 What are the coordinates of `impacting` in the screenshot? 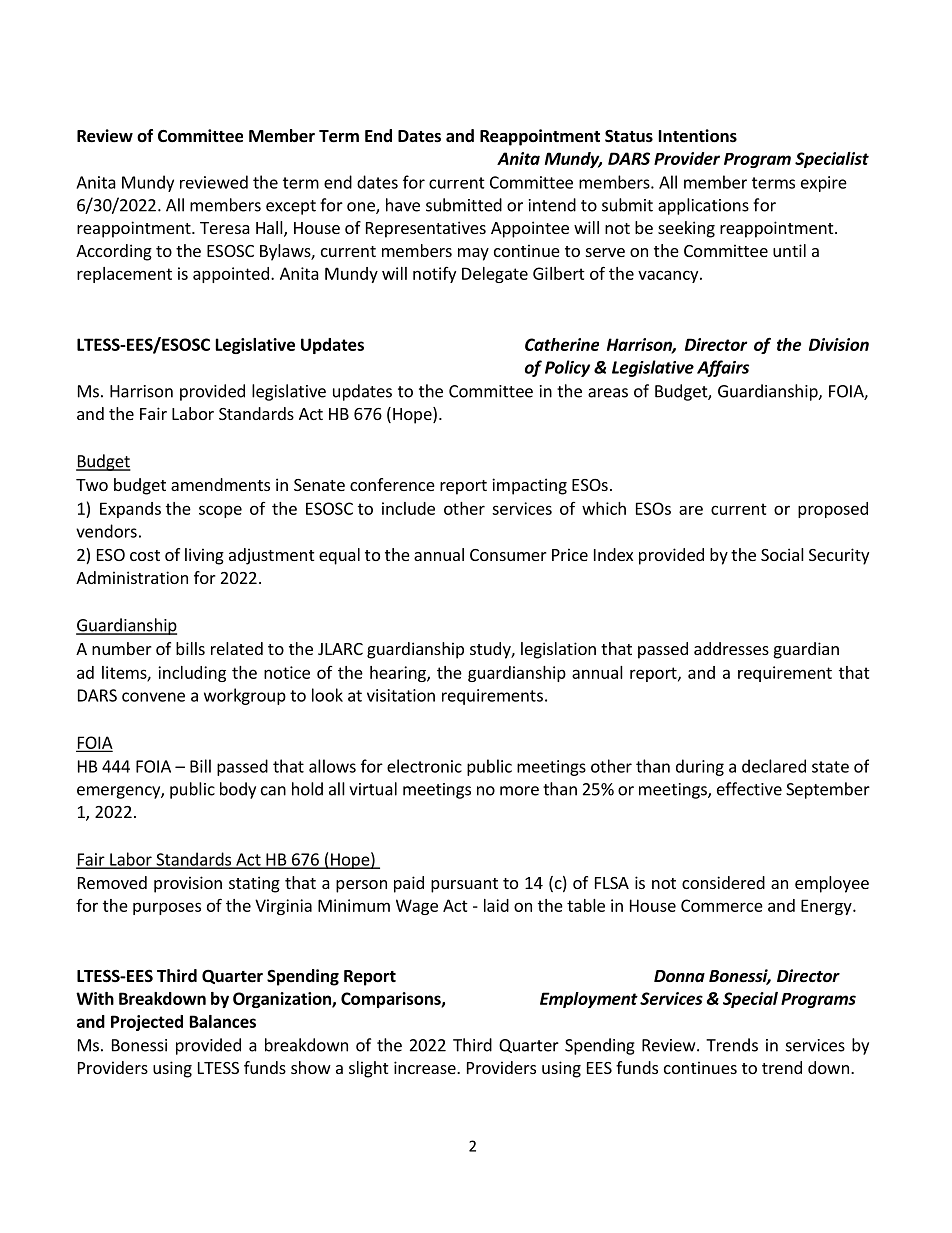 It's located at (529, 486).
